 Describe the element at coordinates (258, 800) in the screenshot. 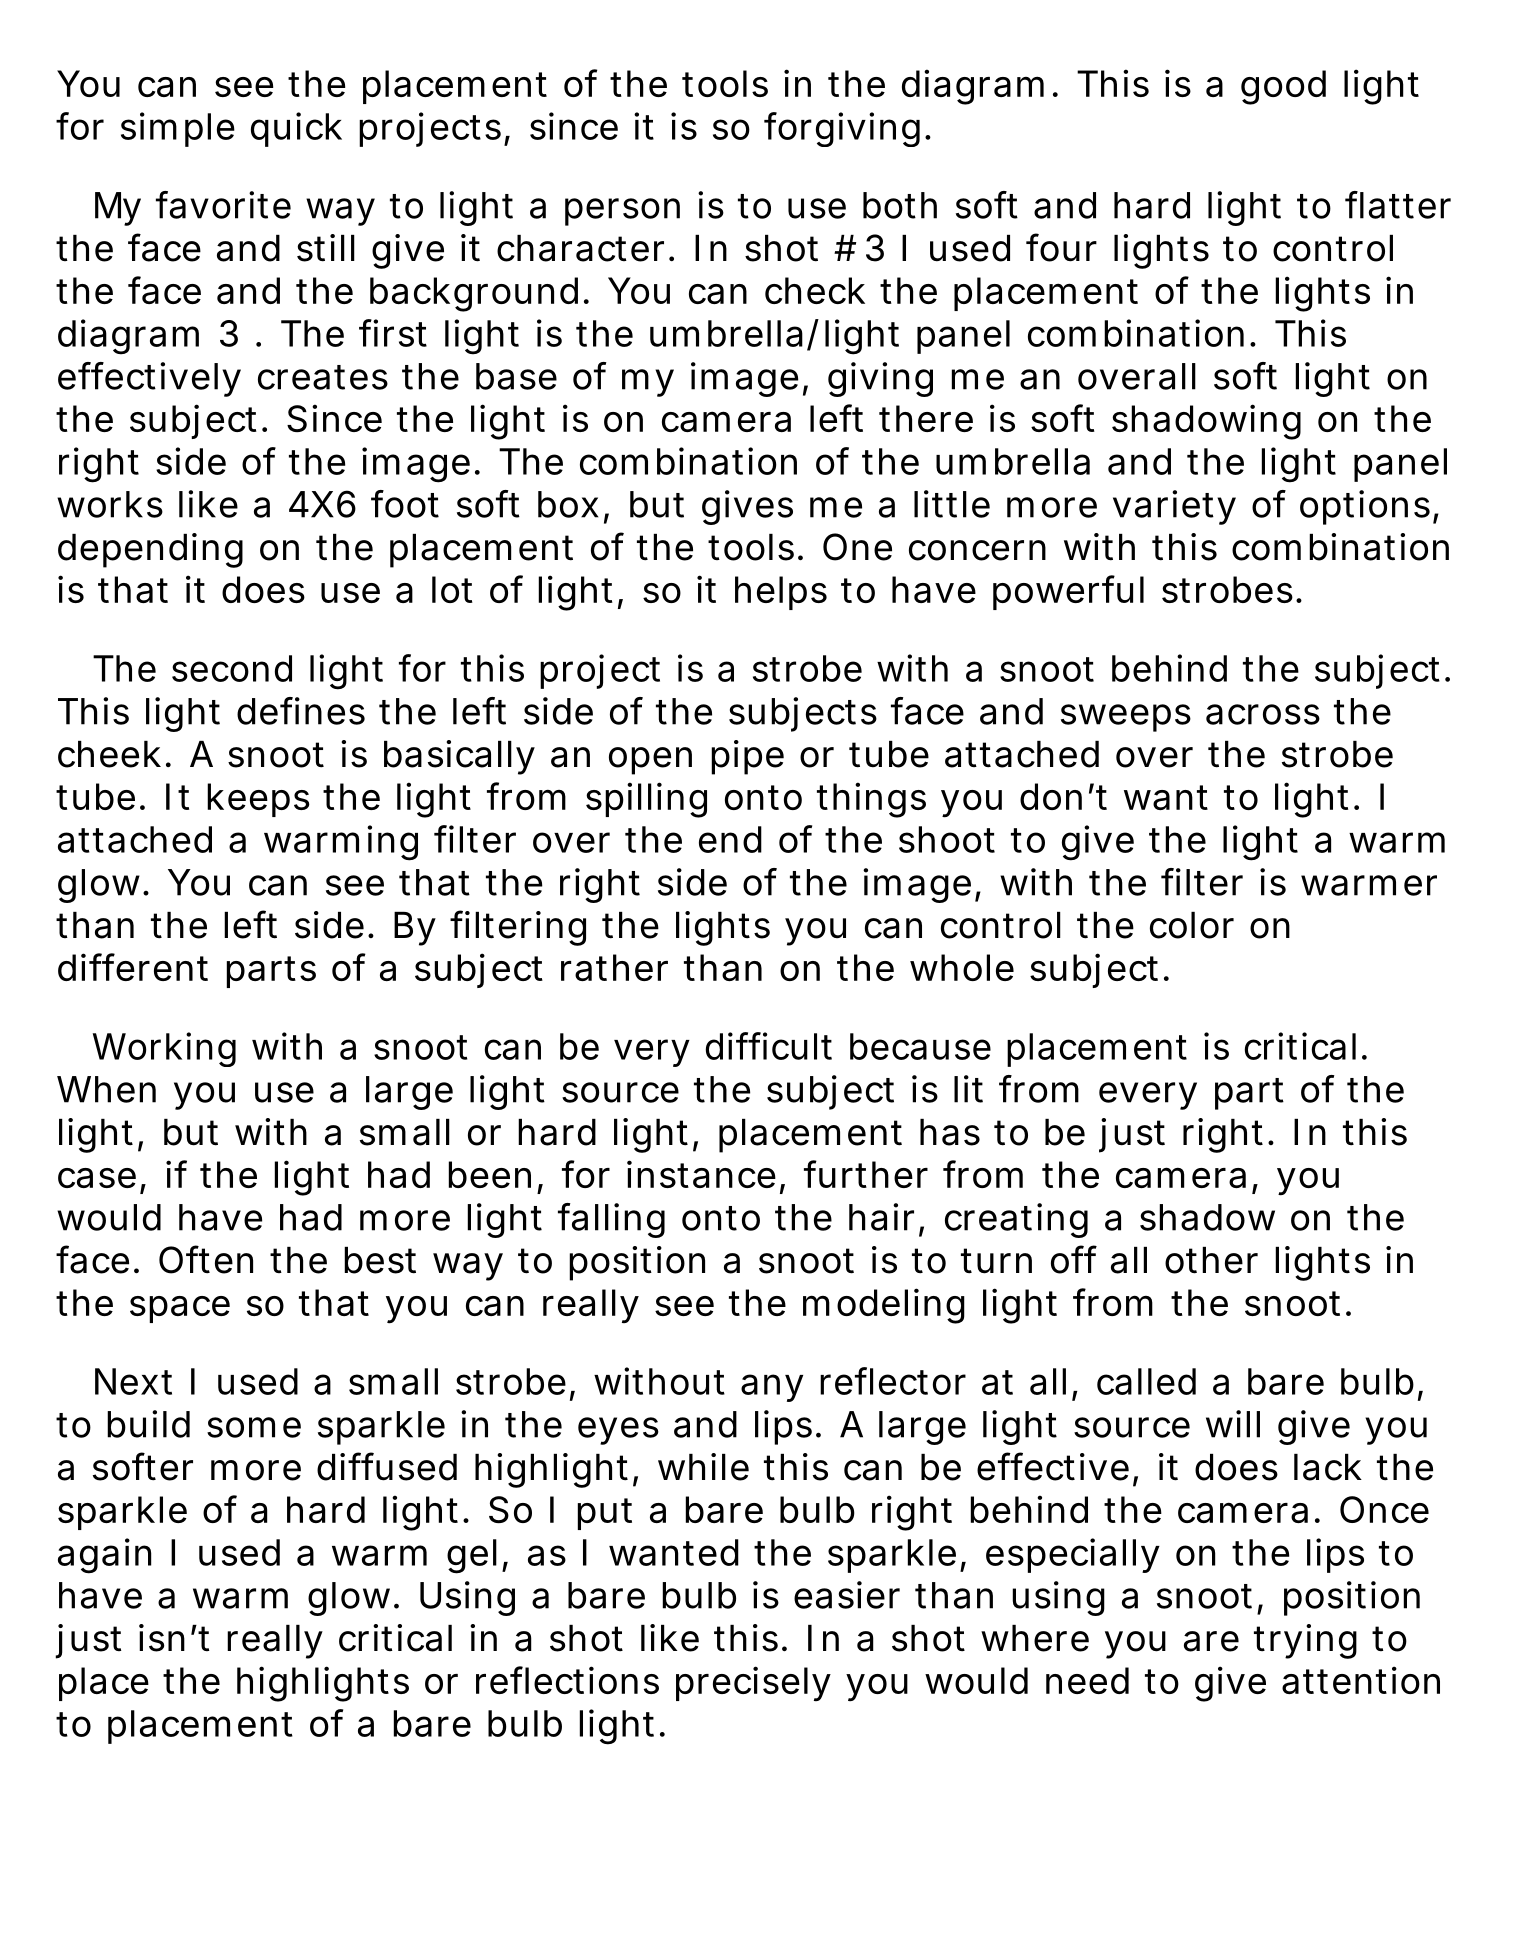

I see `keeps` at that location.
